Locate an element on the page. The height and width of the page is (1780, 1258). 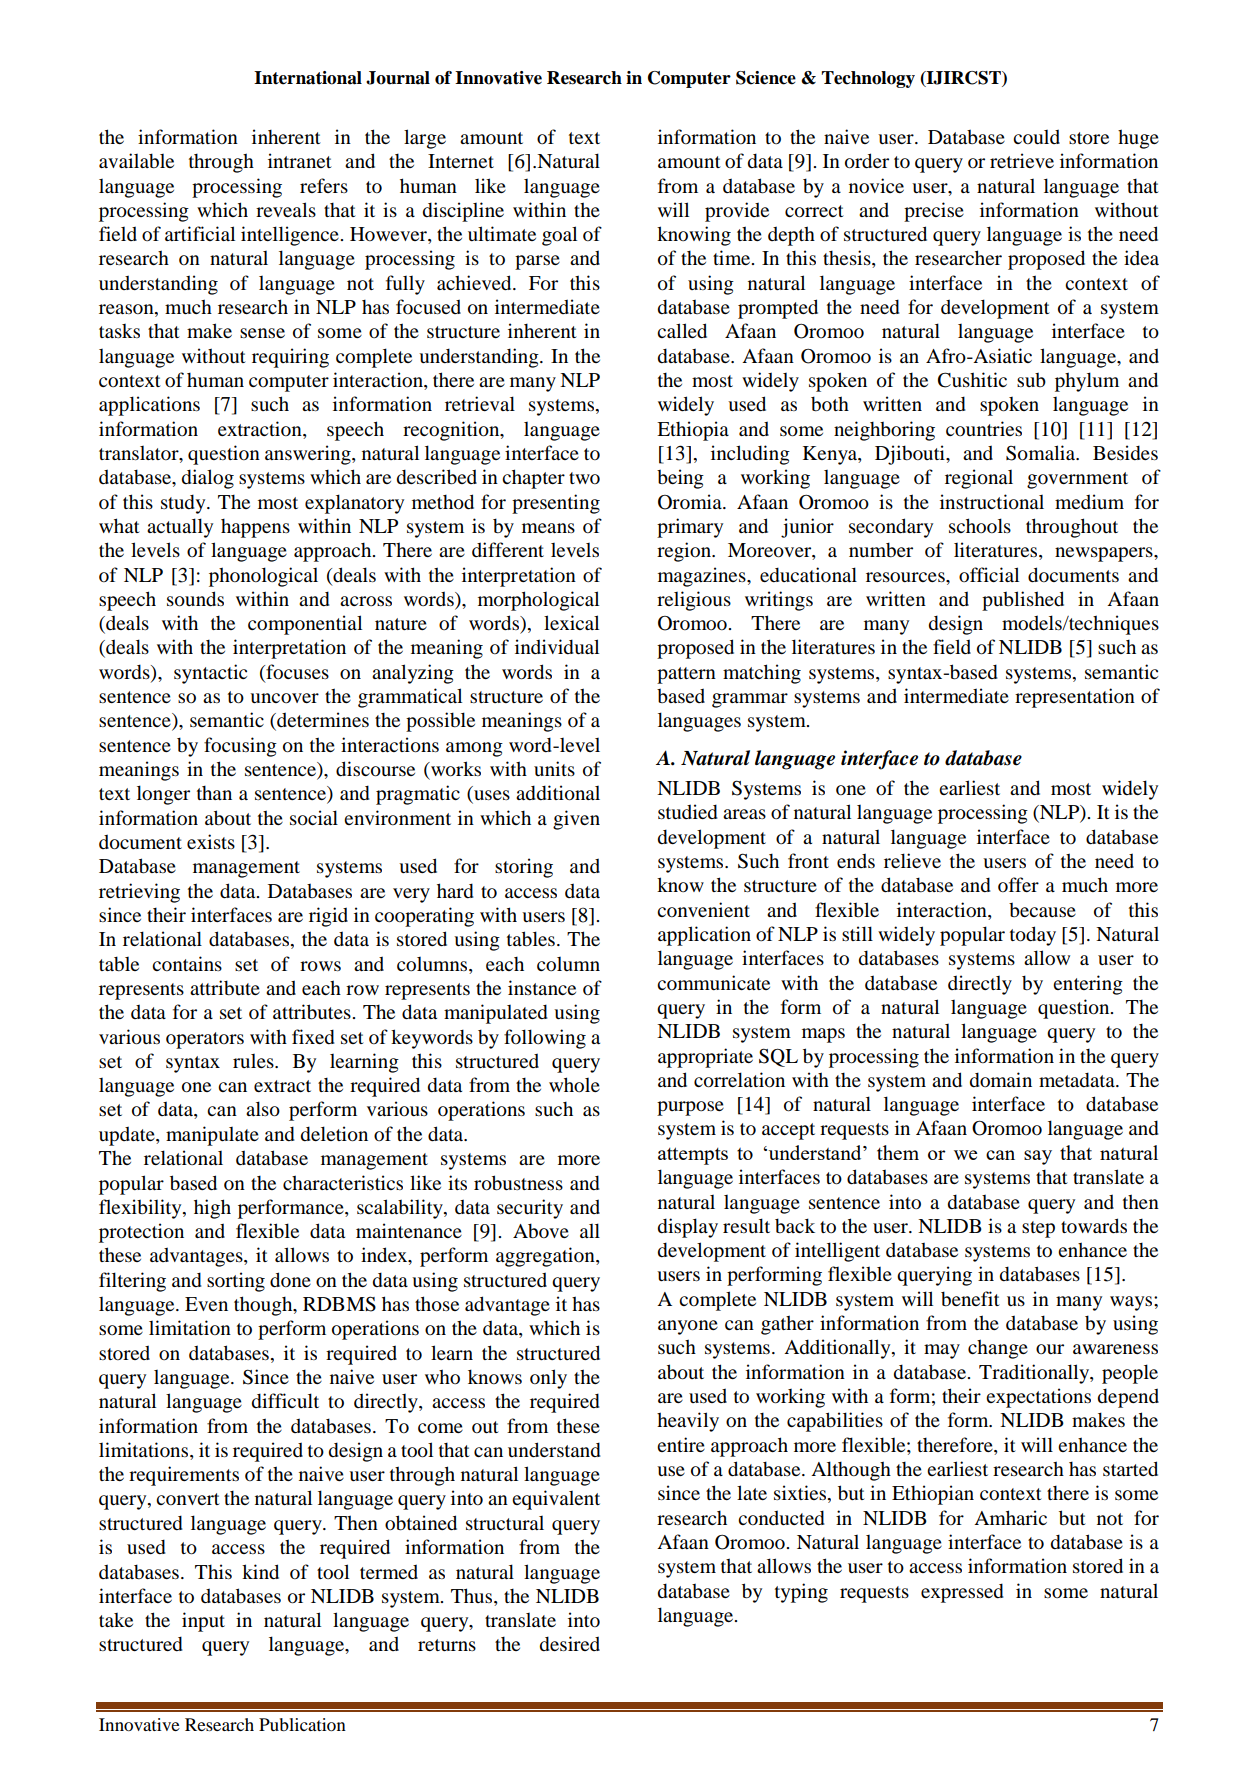
Somalia is located at coordinates (1042, 453).
